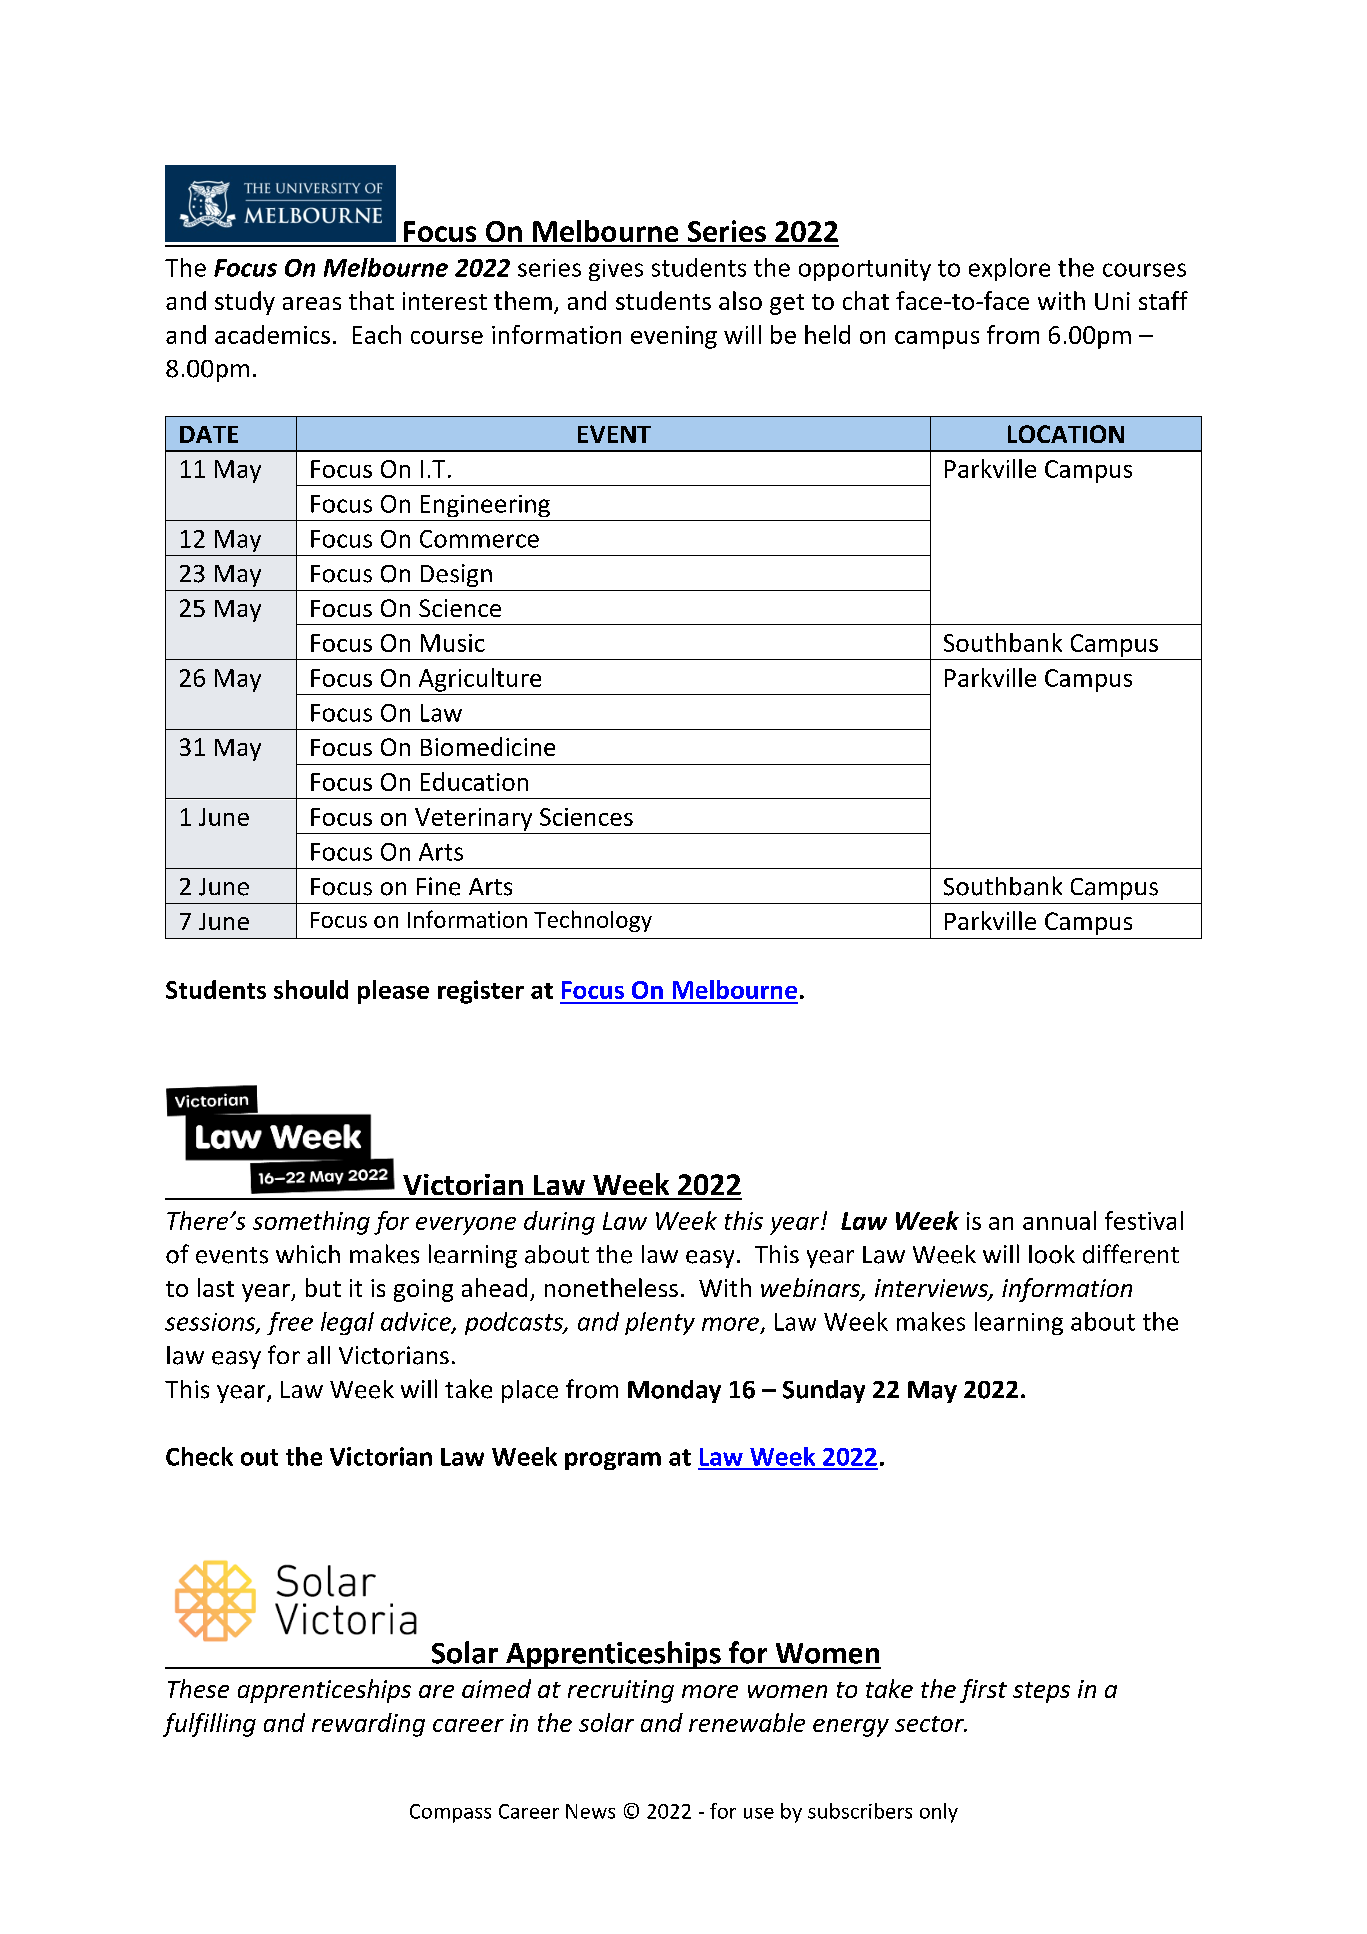  Describe the element at coordinates (660, 1323) in the image. I see `plenty` at that location.
